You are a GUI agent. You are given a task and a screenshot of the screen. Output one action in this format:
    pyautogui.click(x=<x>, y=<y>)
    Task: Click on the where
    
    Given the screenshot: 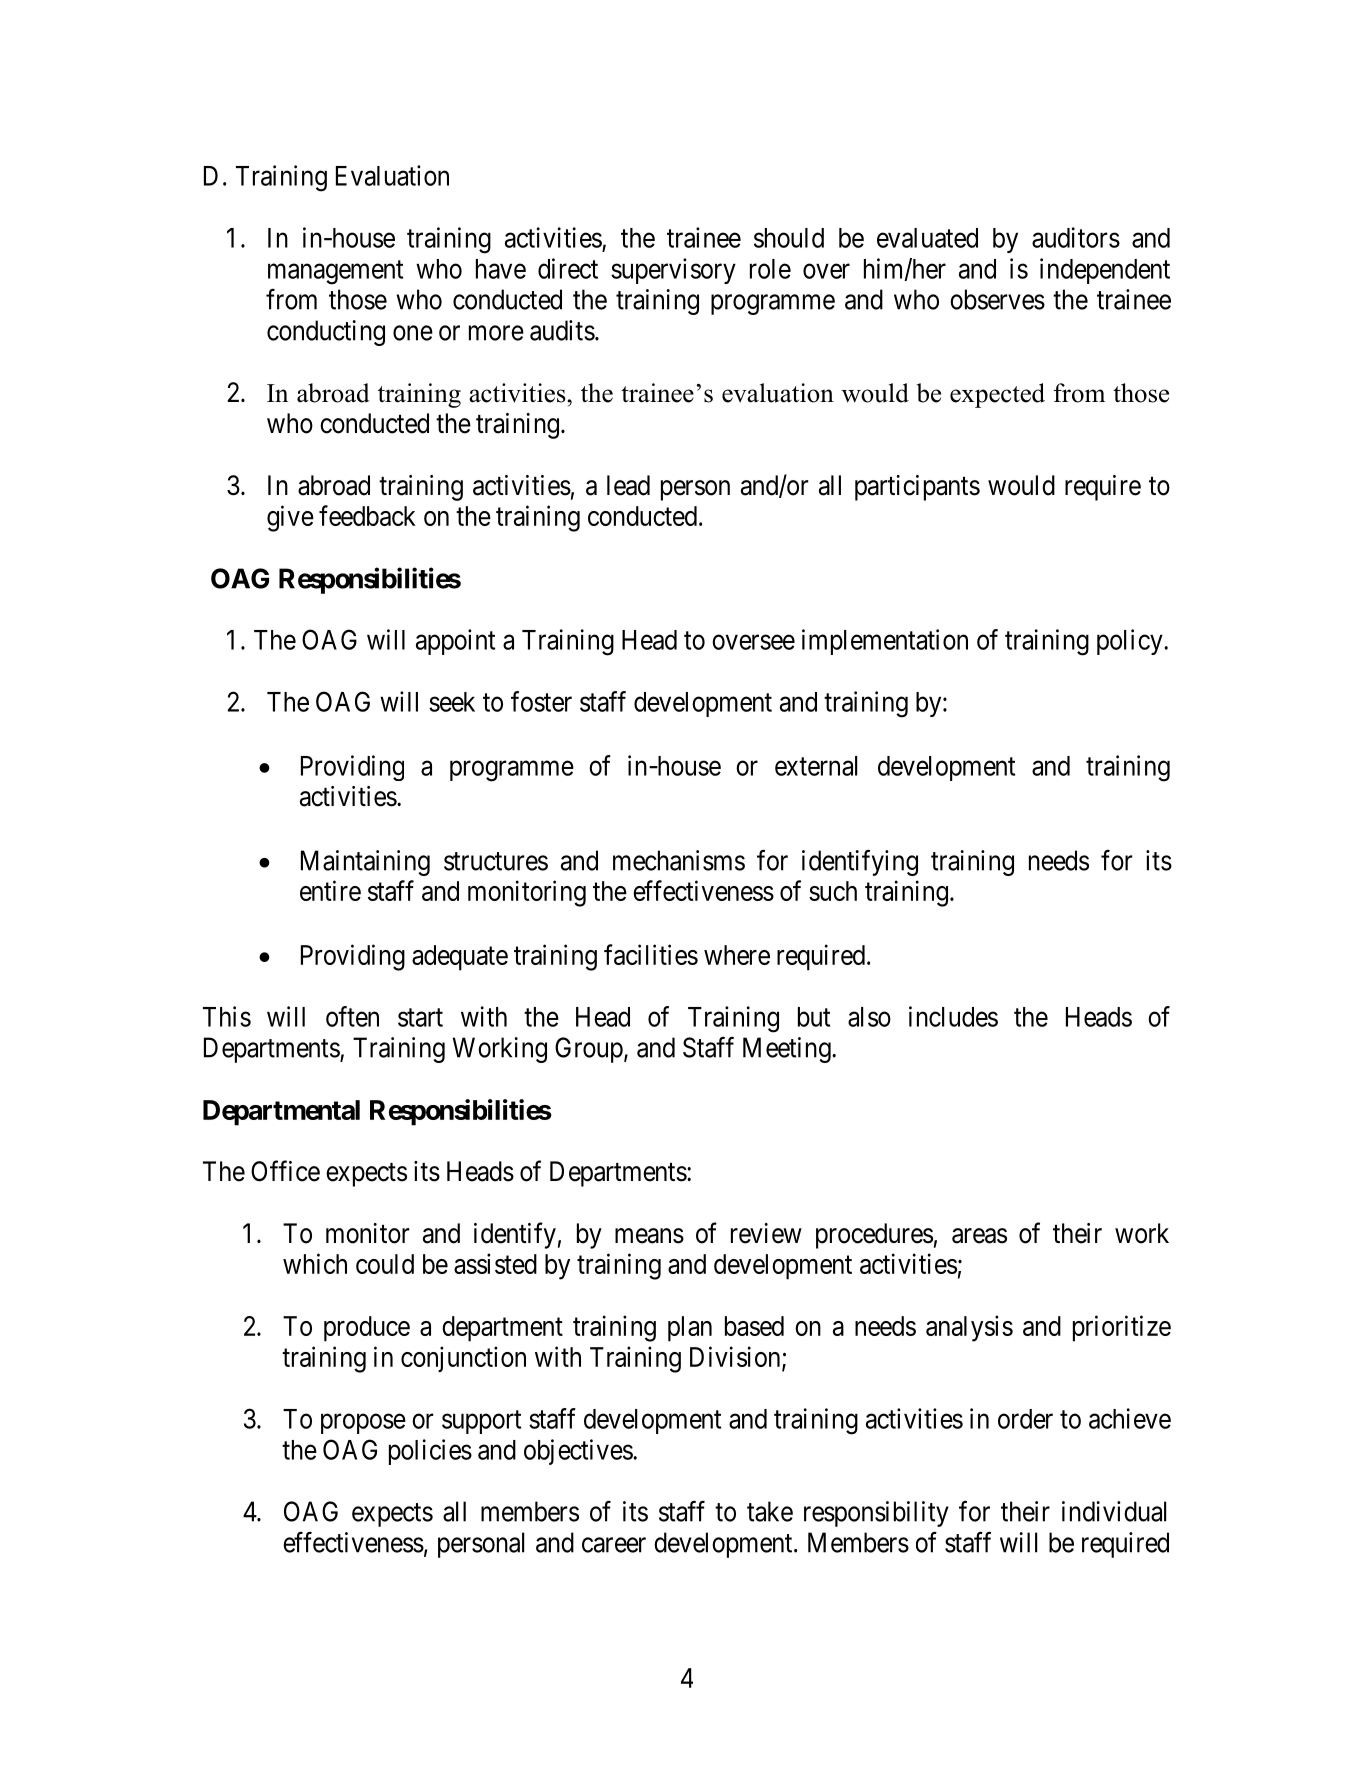 What is the action you would take?
    pyautogui.click(x=737, y=955)
